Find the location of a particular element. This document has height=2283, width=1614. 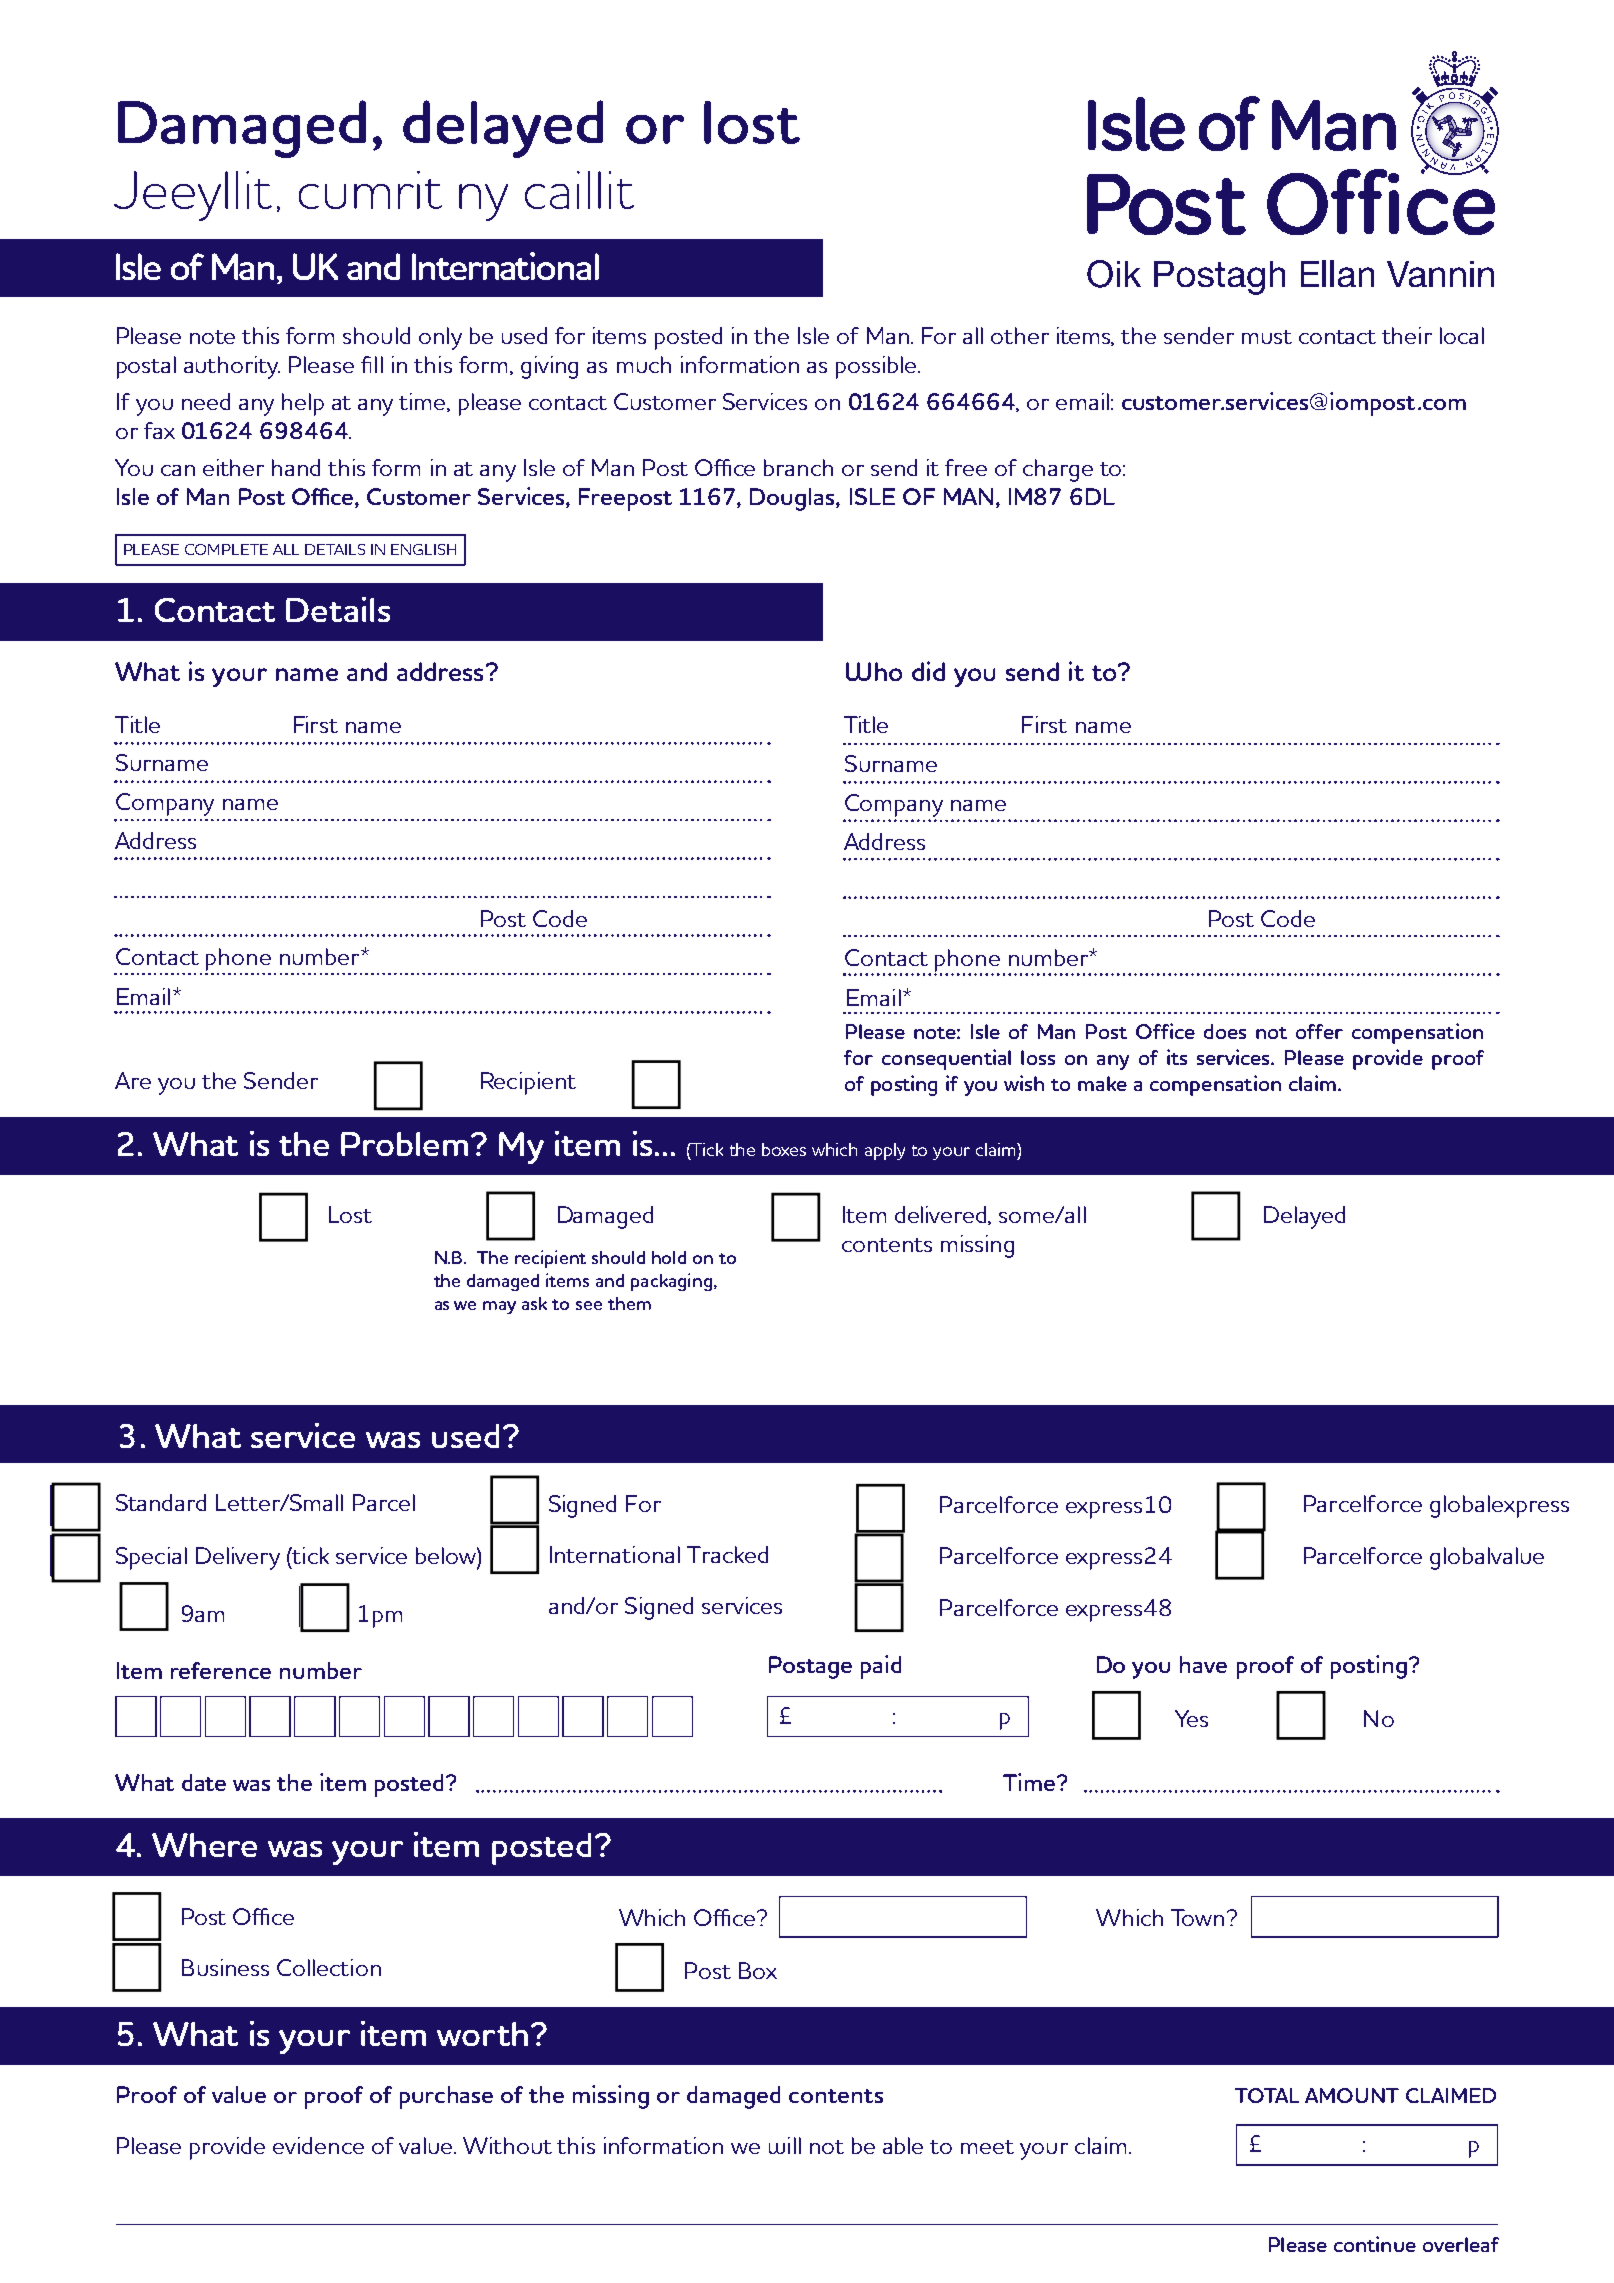

Are is located at coordinates (133, 1080).
